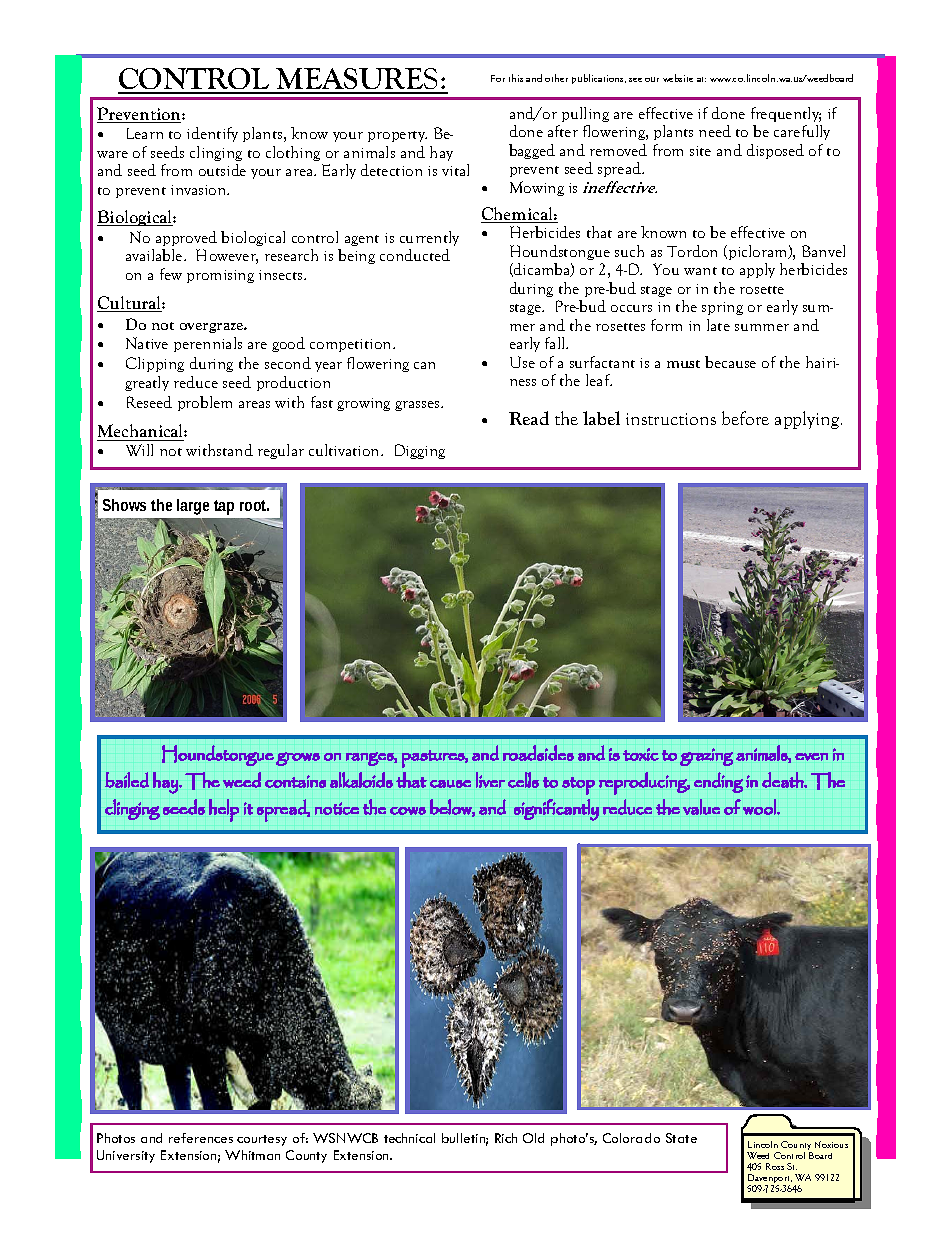 Image resolution: width=952 pixels, height=1233 pixels. What do you see at coordinates (205, 403) in the screenshot?
I see `problem` at bounding box center [205, 403].
